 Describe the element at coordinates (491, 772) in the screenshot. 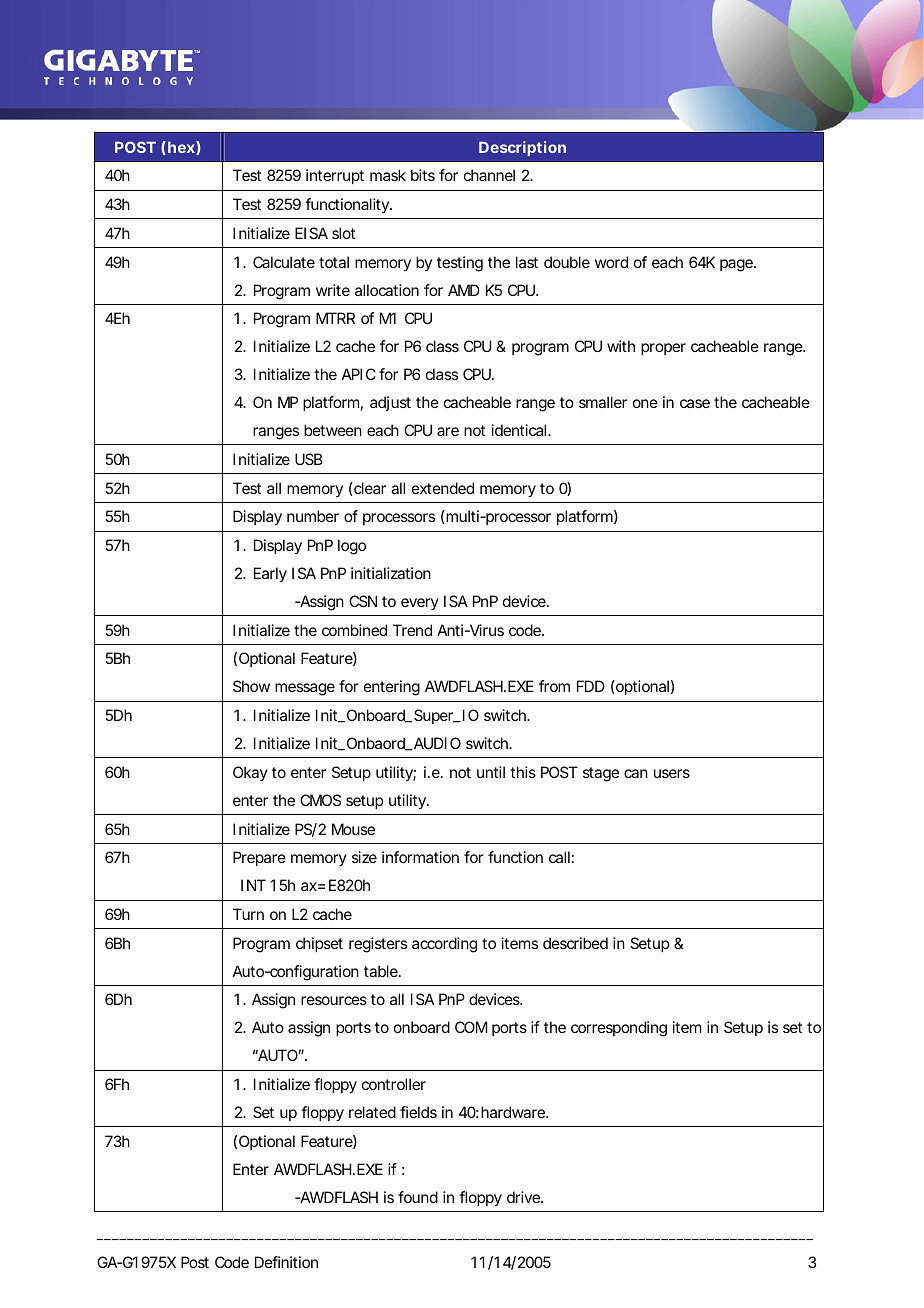

I see `until` at that location.
